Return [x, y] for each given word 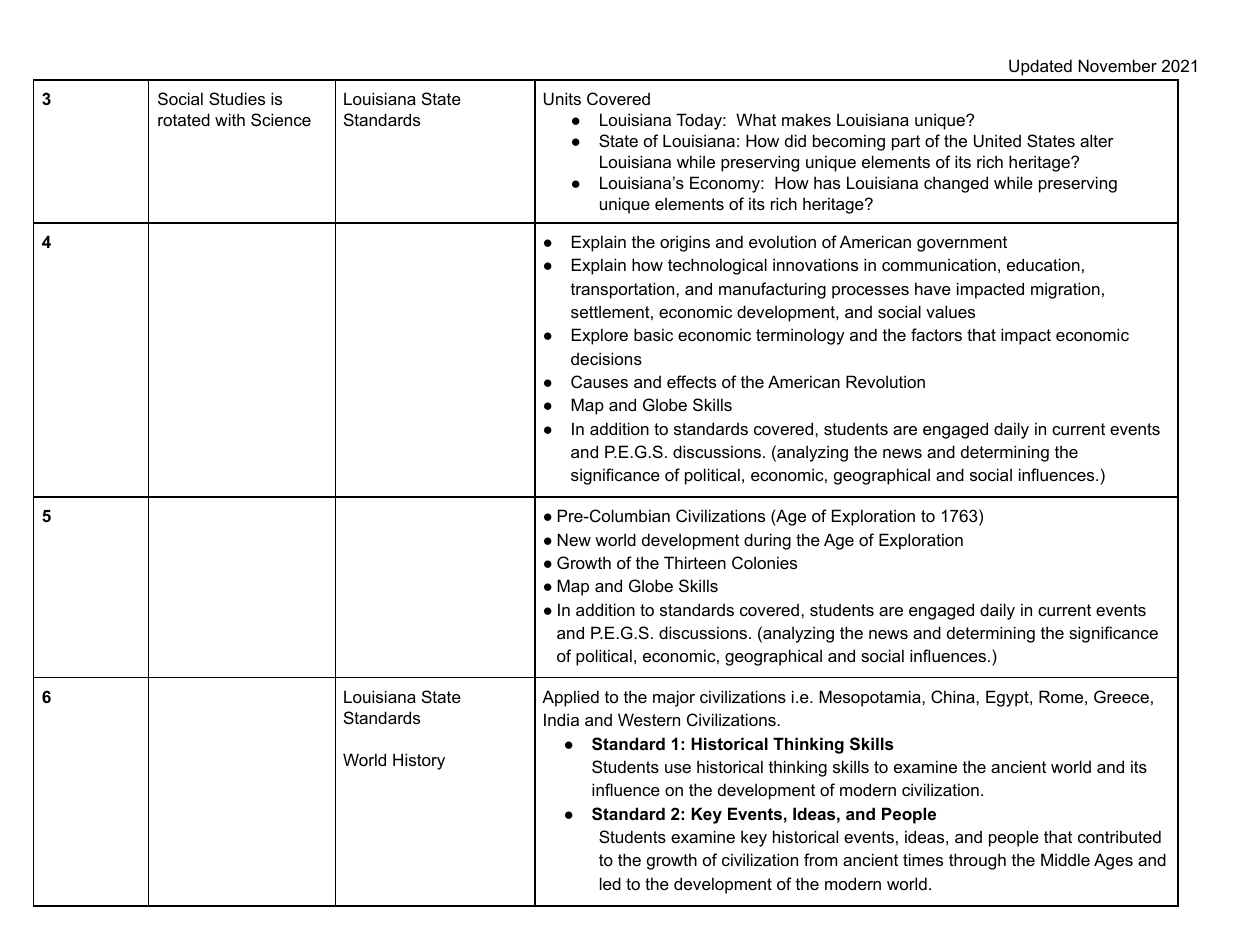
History [419, 761]
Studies [237, 98]
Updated [1040, 67]
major [674, 698]
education [1043, 264]
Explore [600, 336]
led [610, 883]
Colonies [764, 562]
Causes [599, 381]
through [977, 861]
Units [562, 98]
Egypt [1008, 698]
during [767, 541]
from [820, 859]
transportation [624, 290]
